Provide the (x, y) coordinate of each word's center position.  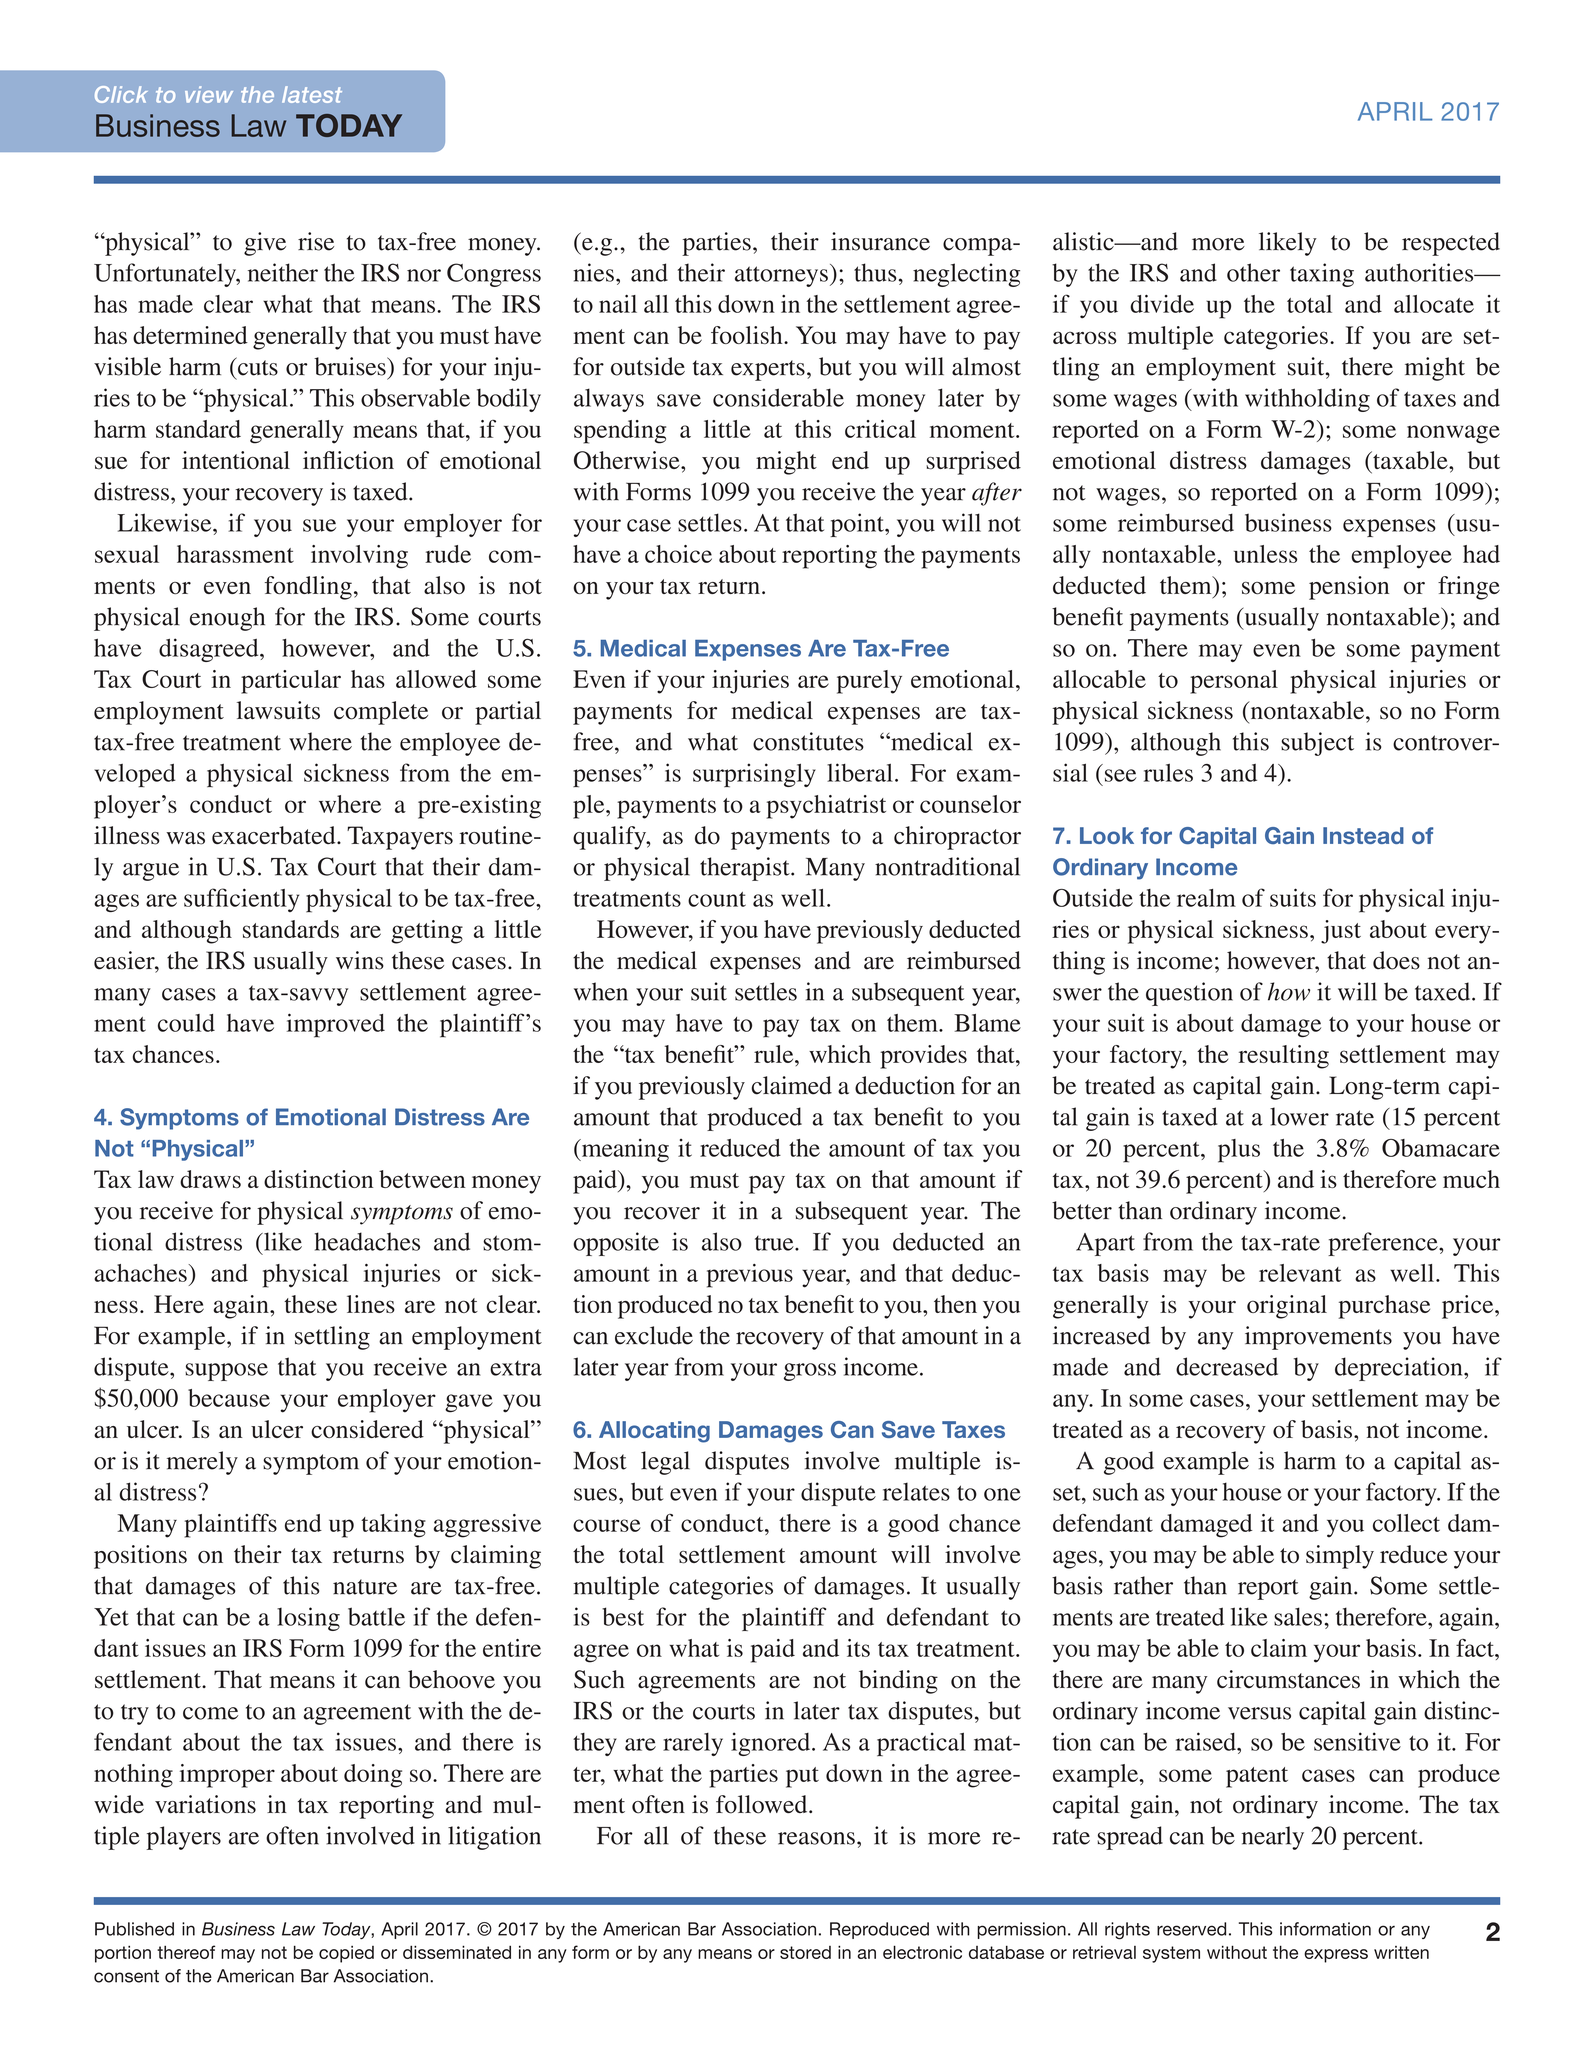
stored (805, 1952)
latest (312, 94)
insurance (880, 241)
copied (346, 1954)
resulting (1284, 1057)
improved (336, 1025)
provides (923, 1057)
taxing (1322, 275)
